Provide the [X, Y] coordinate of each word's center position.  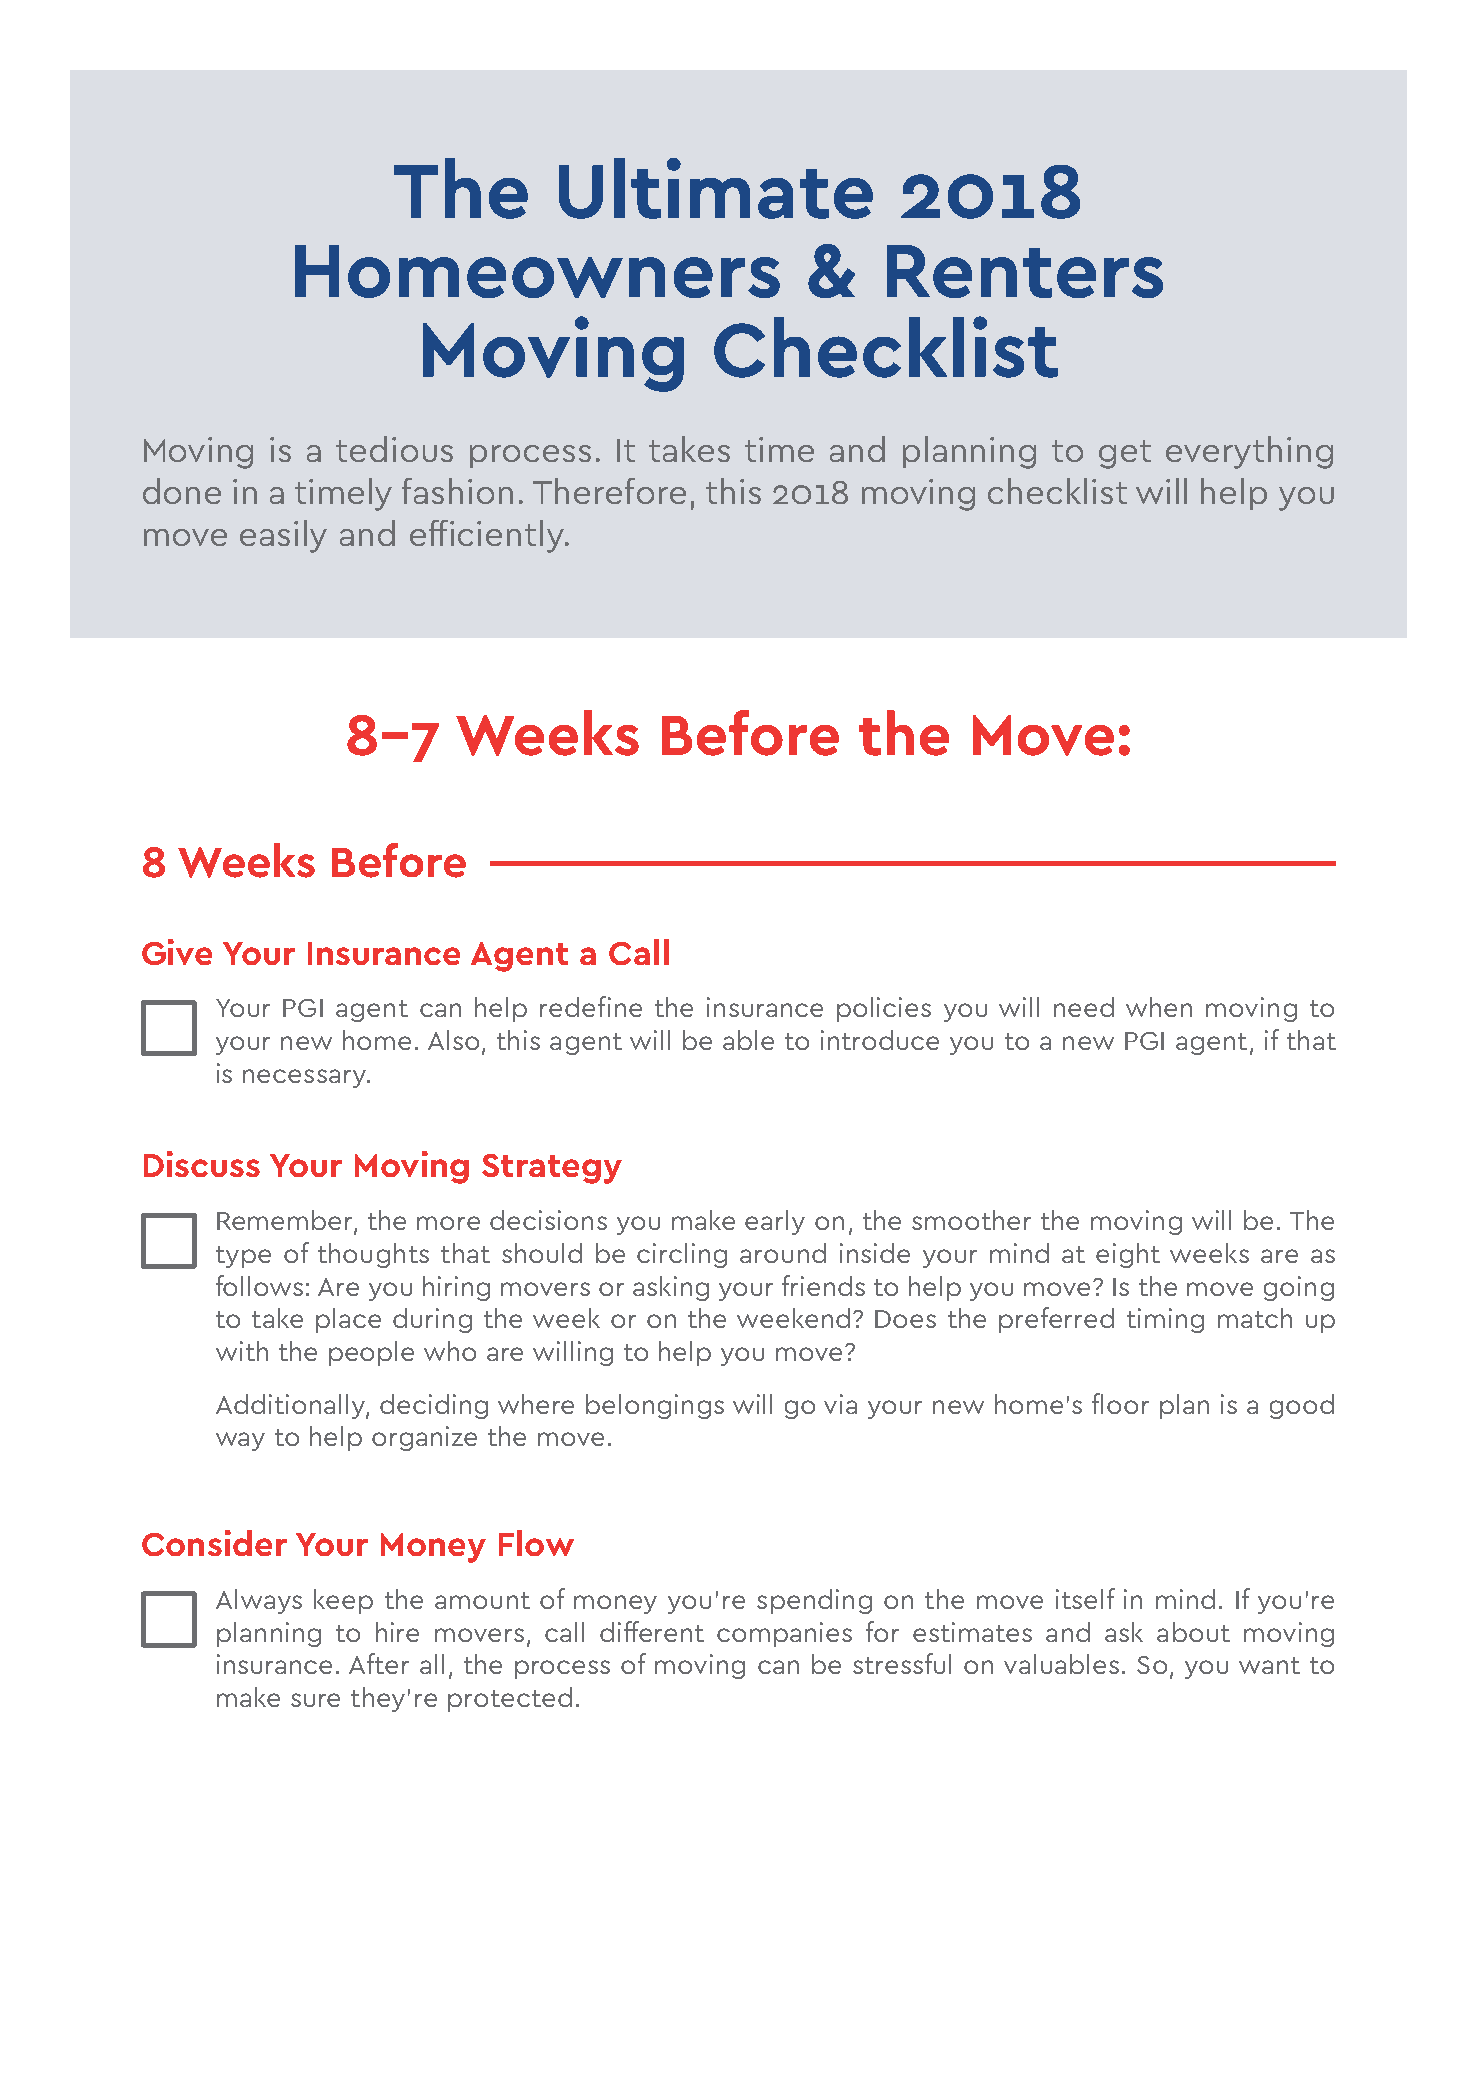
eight [1128, 1255]
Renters [1025, 271]
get [1125, 454]
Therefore [609, 491]
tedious [394, 449]
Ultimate [716, 188]
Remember [286, 1221]
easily [283, 536]
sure [315, 1700]
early [775, 1222]
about [1193, 1632]
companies [784, 1634]
